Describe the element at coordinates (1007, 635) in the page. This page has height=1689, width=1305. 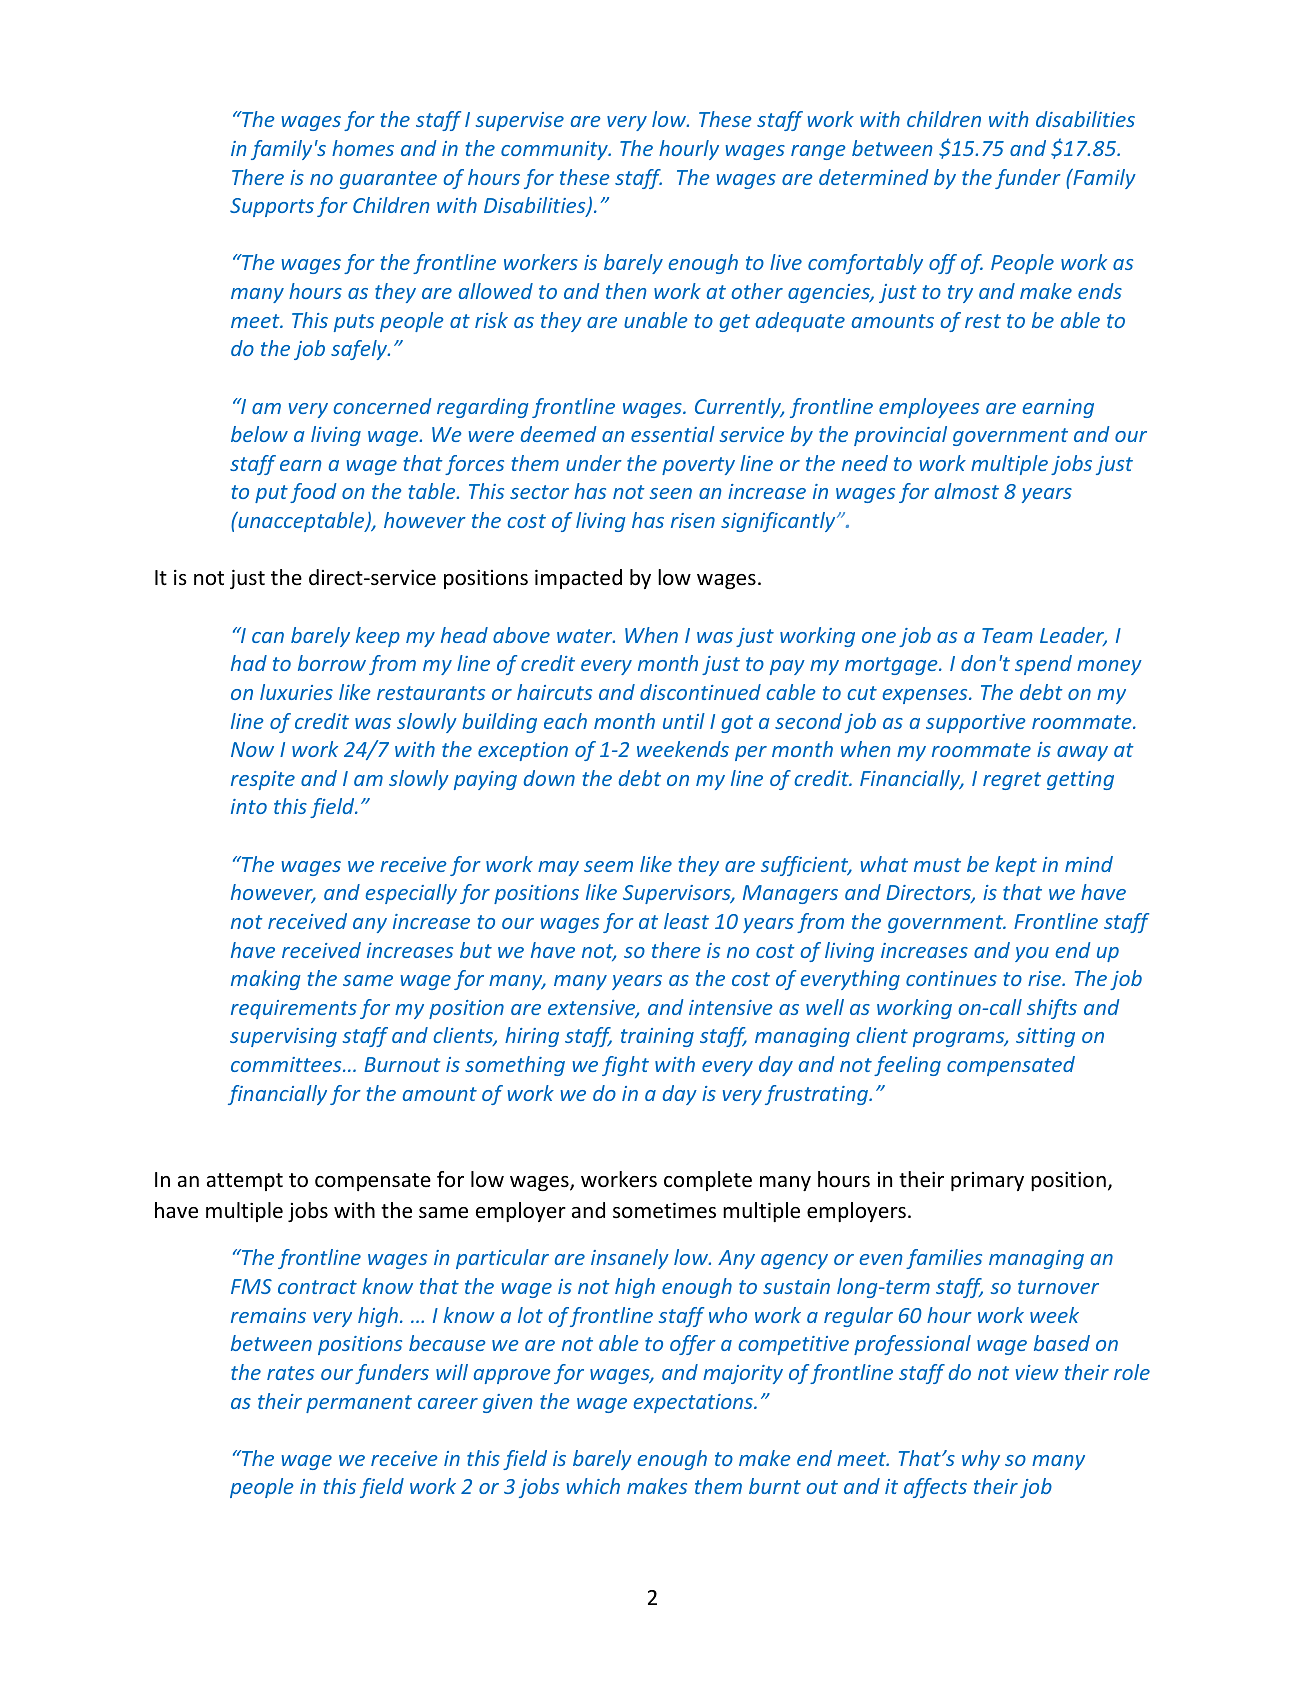
I see `Team` at that location.
